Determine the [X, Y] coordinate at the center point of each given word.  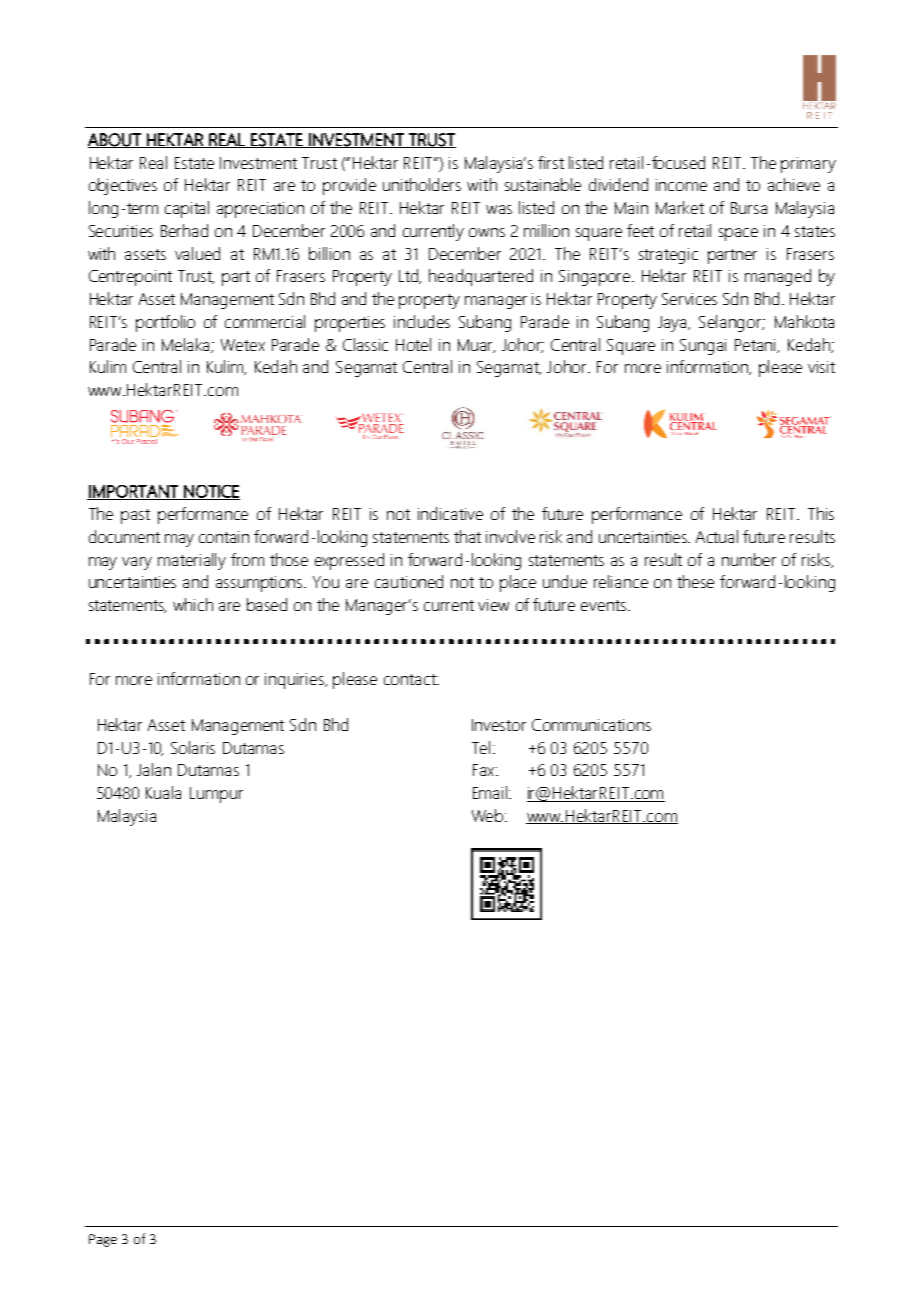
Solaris [193, 747]
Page [103, 1240]
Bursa [749, 208]
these [695, 581]
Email [491, 792]
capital [187, 209]
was [499, 209]
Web [489, 815]
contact [411, 679]
